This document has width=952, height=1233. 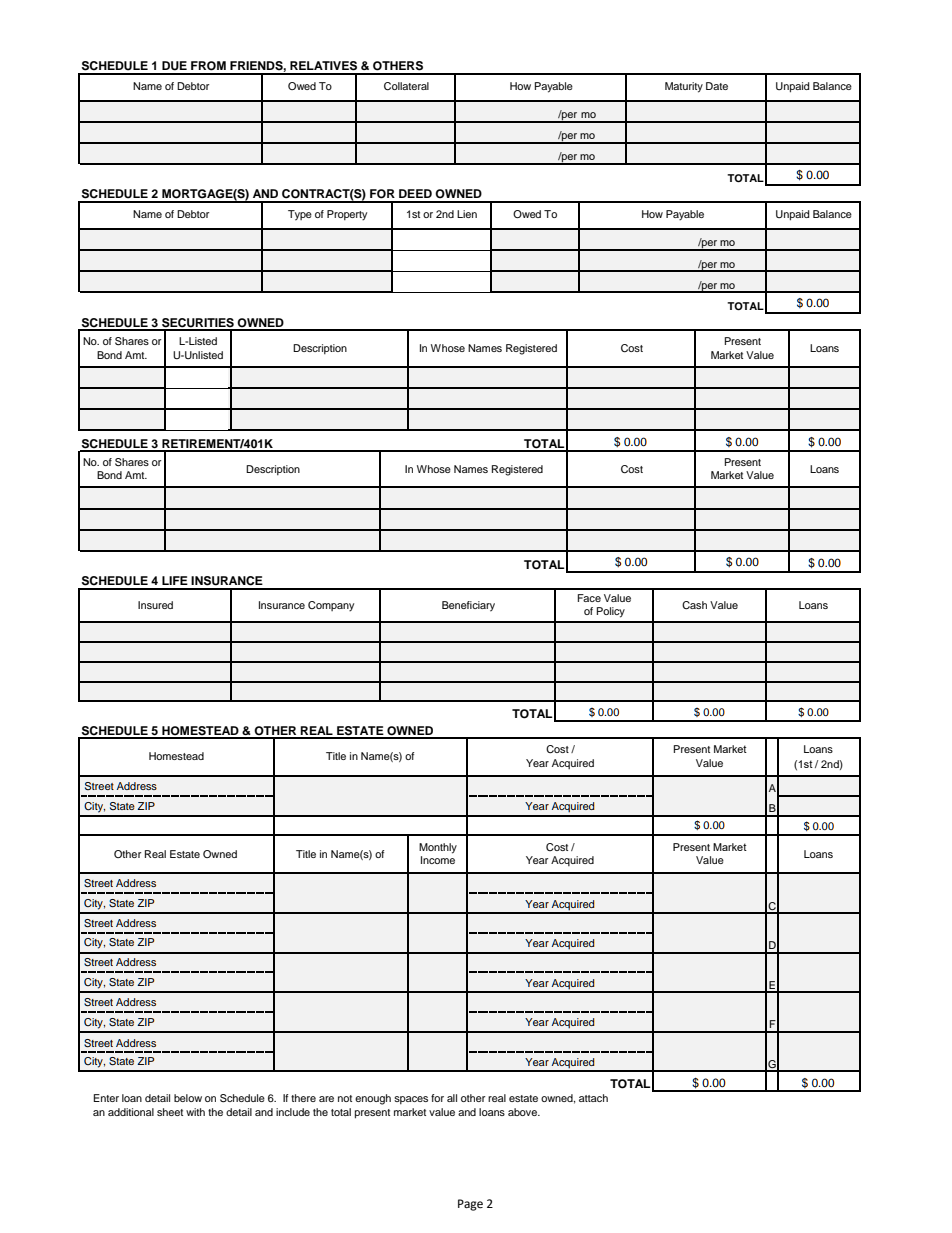 I want to click on Income, so click(x=438, y=860).
